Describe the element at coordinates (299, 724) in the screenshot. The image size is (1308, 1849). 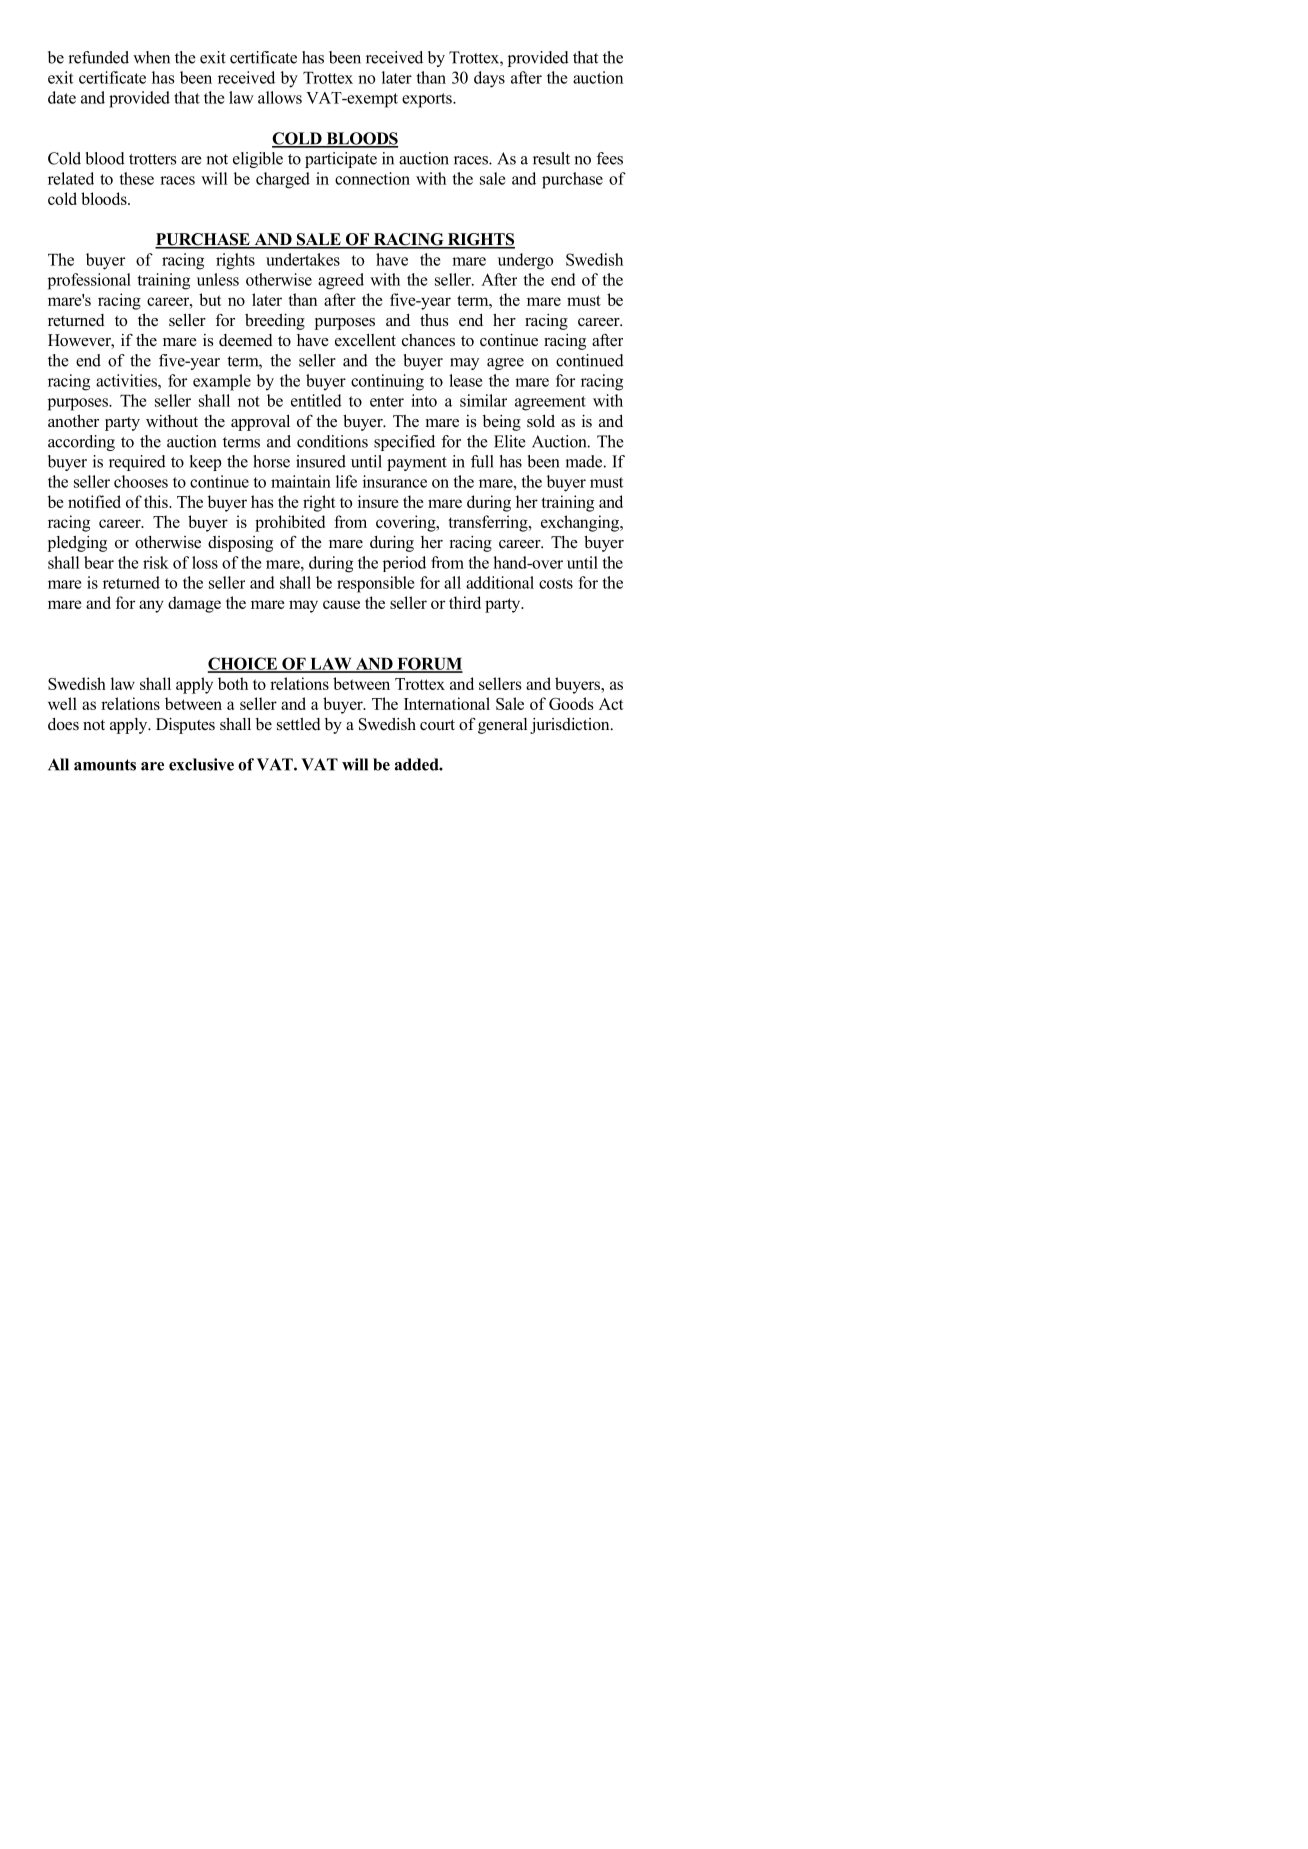
I see `settled` at that location.
